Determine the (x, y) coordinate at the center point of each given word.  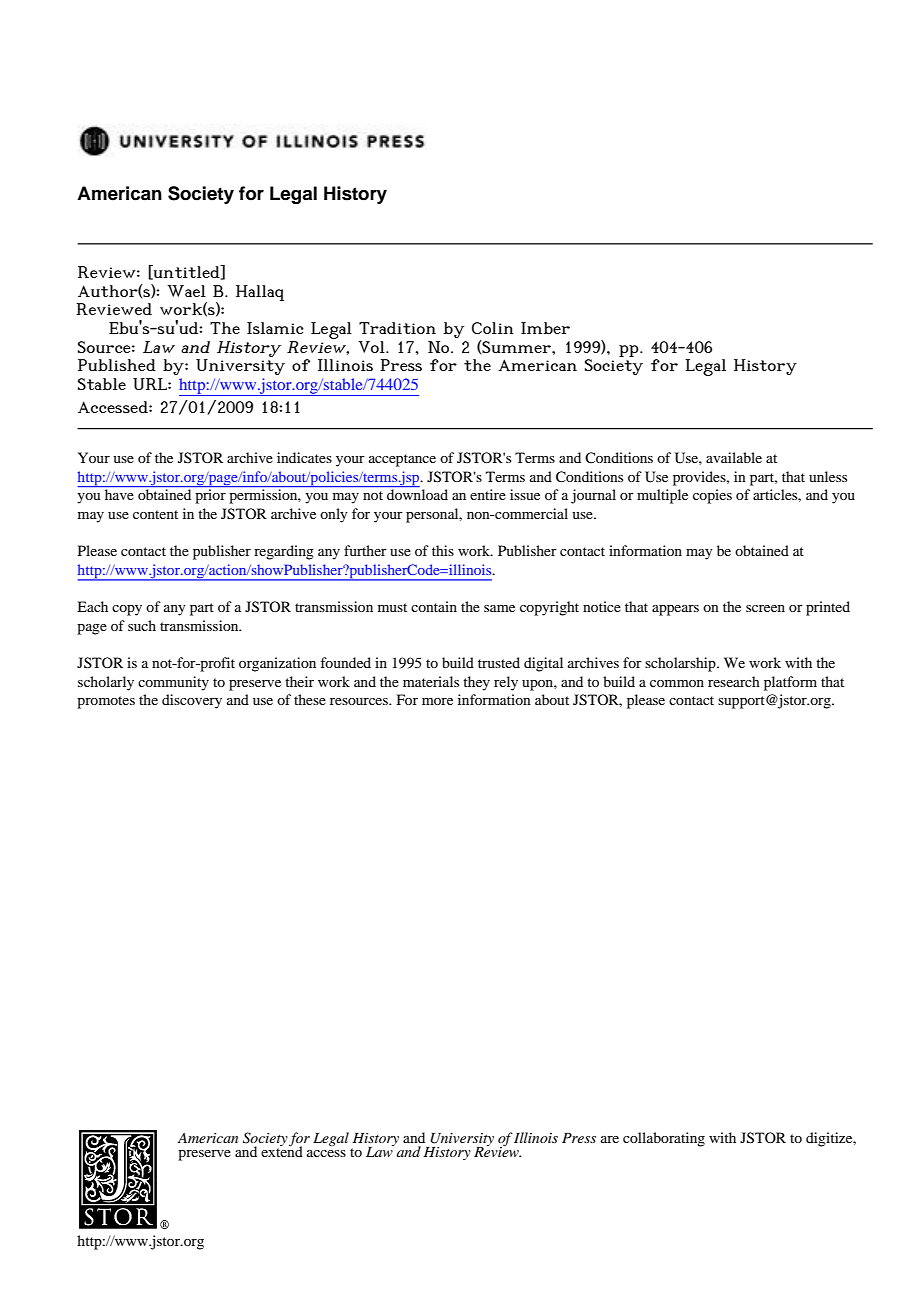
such (142, 625)
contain (434, 606)
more (437, 701)
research (734, 681)
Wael (186, 291)
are (610, 1139)
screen (765, 608)
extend (282, 1150)
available (734, 457)
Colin (493, 328)
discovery (192, 701)
